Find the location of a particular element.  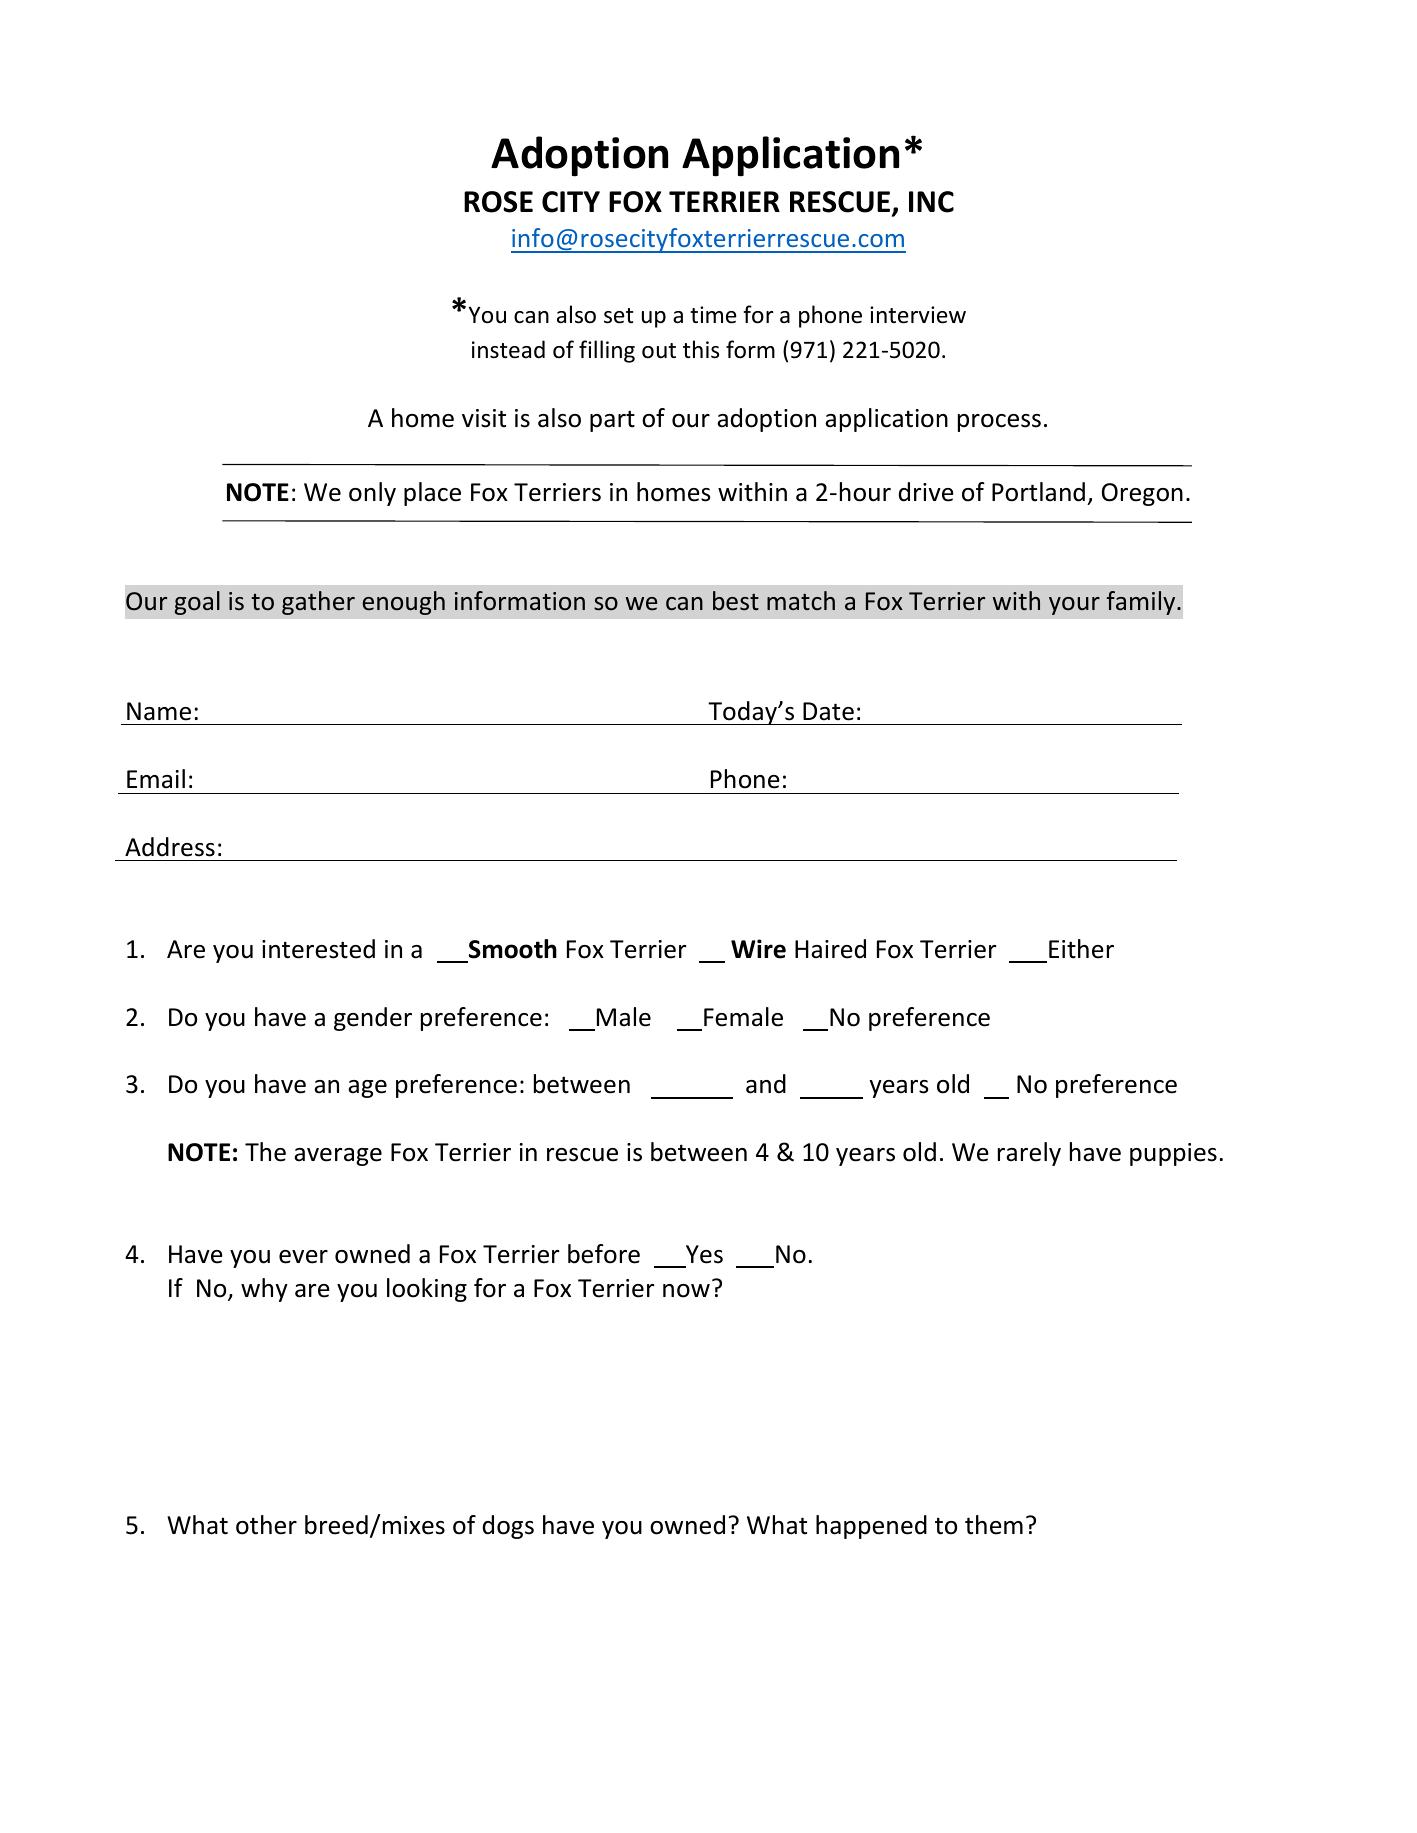

interested is located at coordinates (318, 949).
